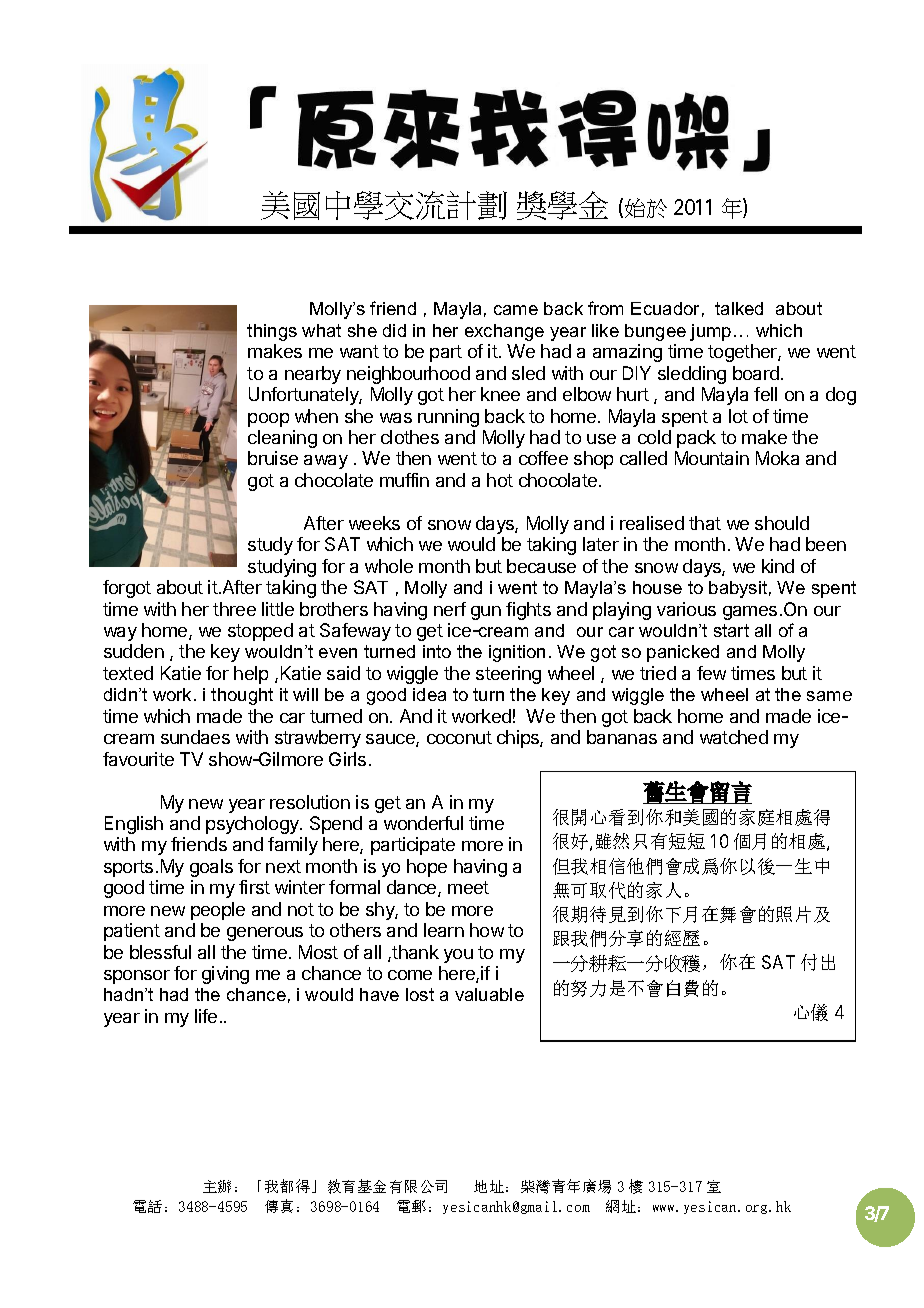 The image size is (924, 1308). I want to click on because, so click(541, 566).
